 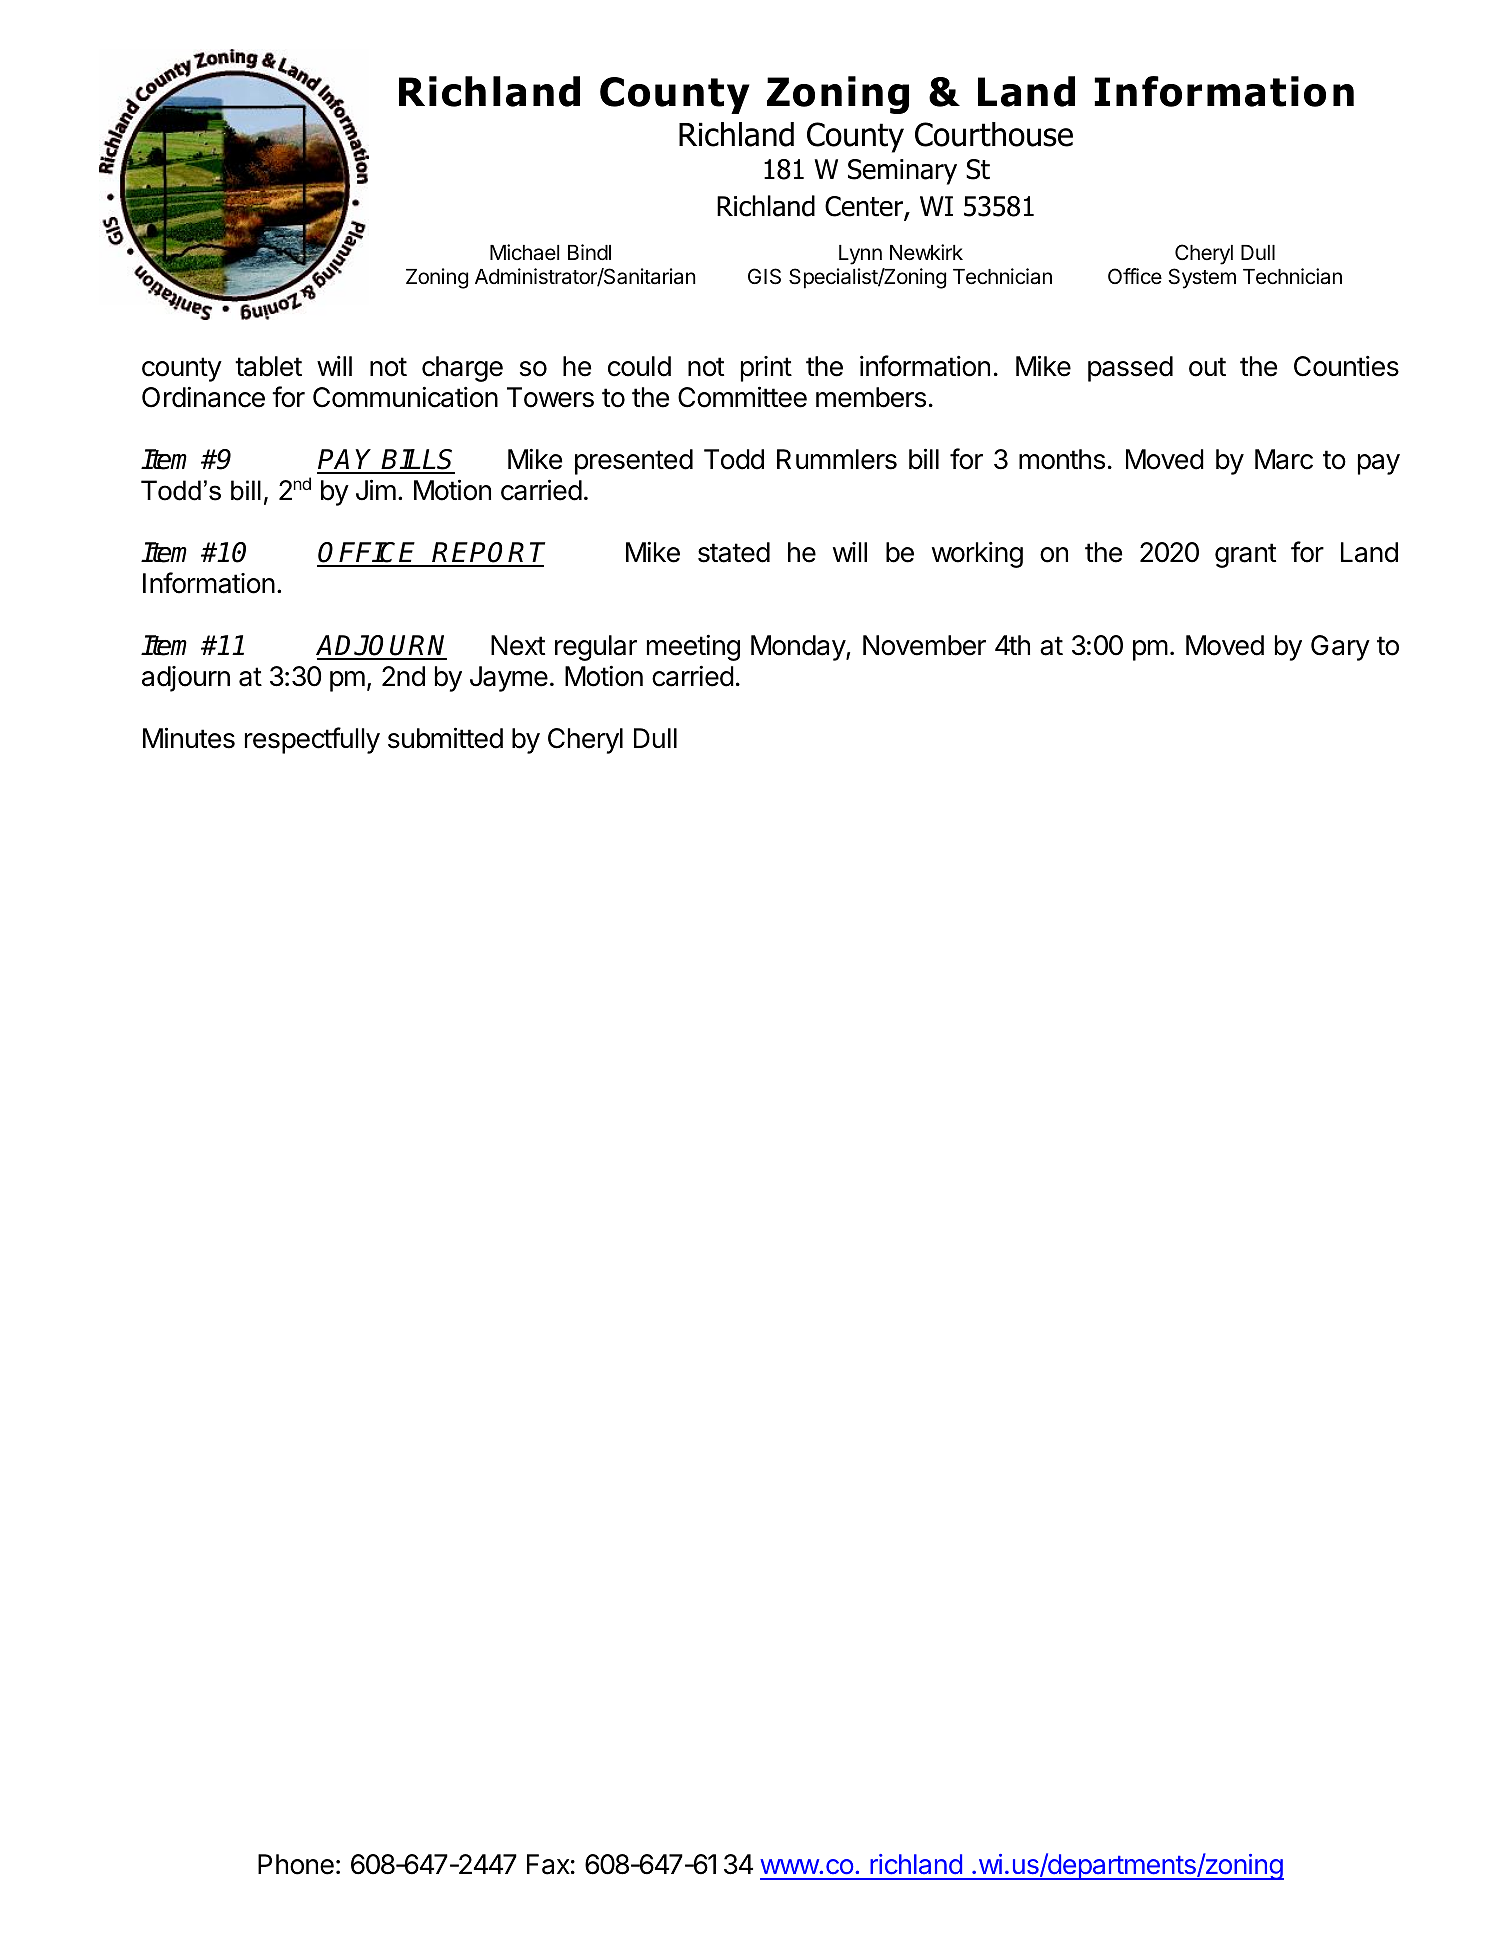 I want to click on November, so click(x=924, y=645).
